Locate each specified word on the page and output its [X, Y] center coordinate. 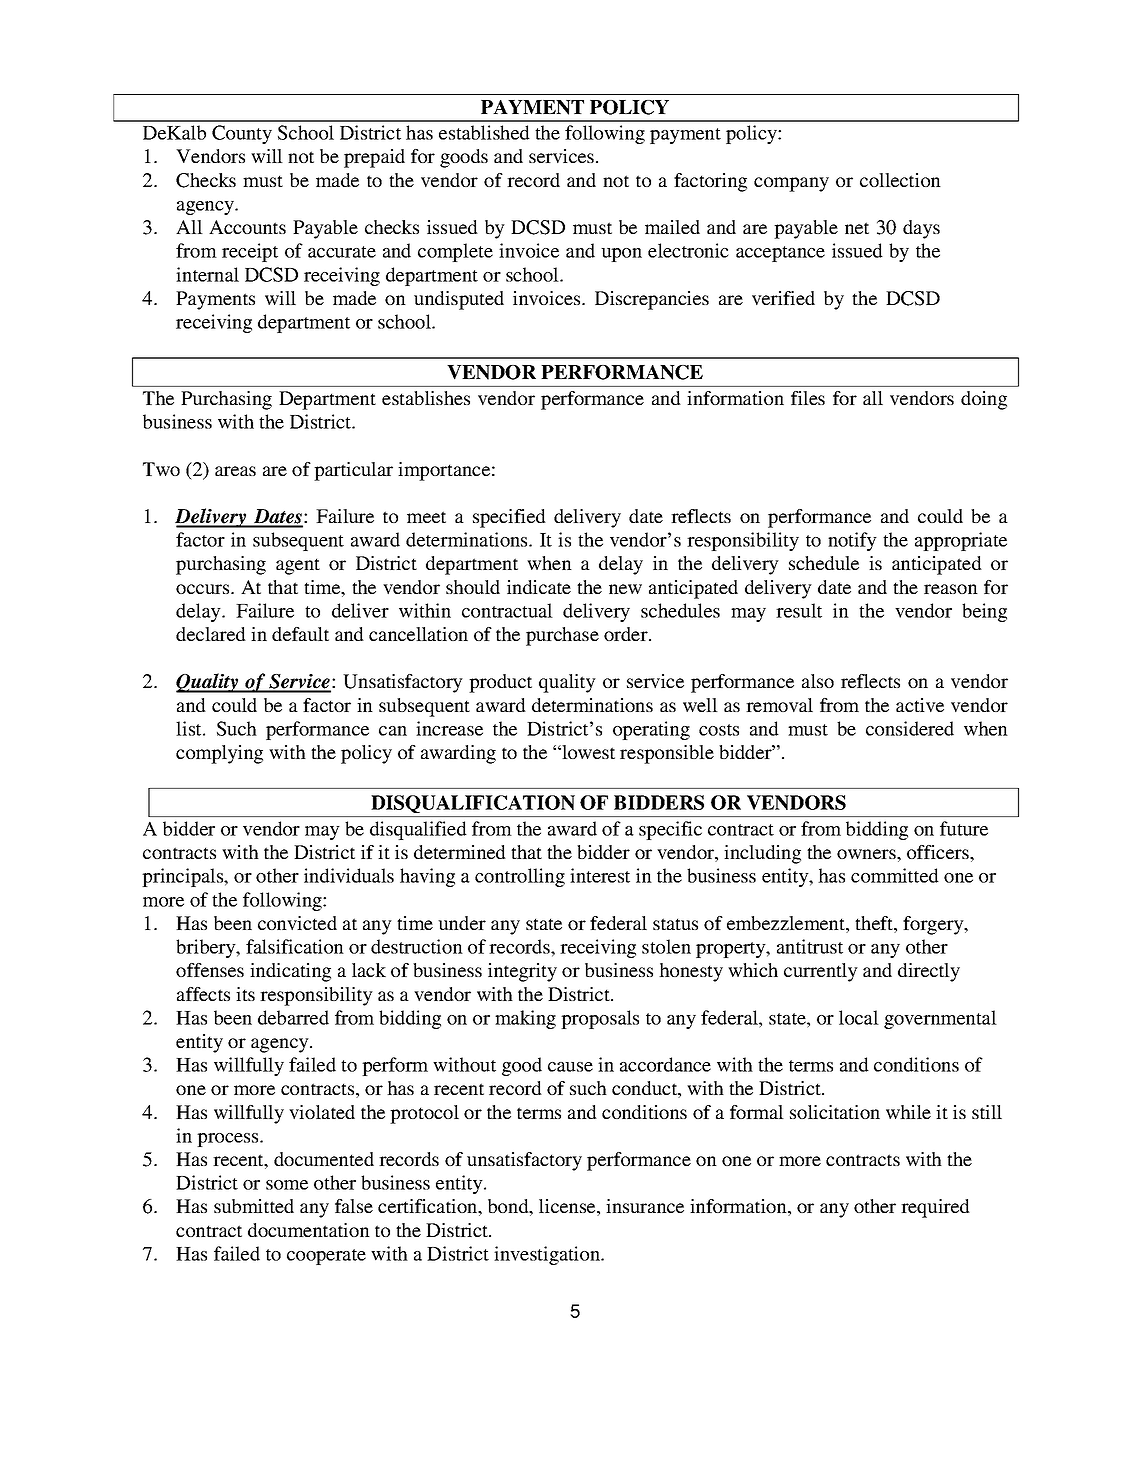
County [242, 134]
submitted [254, 1206]
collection [900, 180]
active [920, 705]
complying [219, 754]
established [484, 132]
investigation [548, 1255]
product [500, 683]
